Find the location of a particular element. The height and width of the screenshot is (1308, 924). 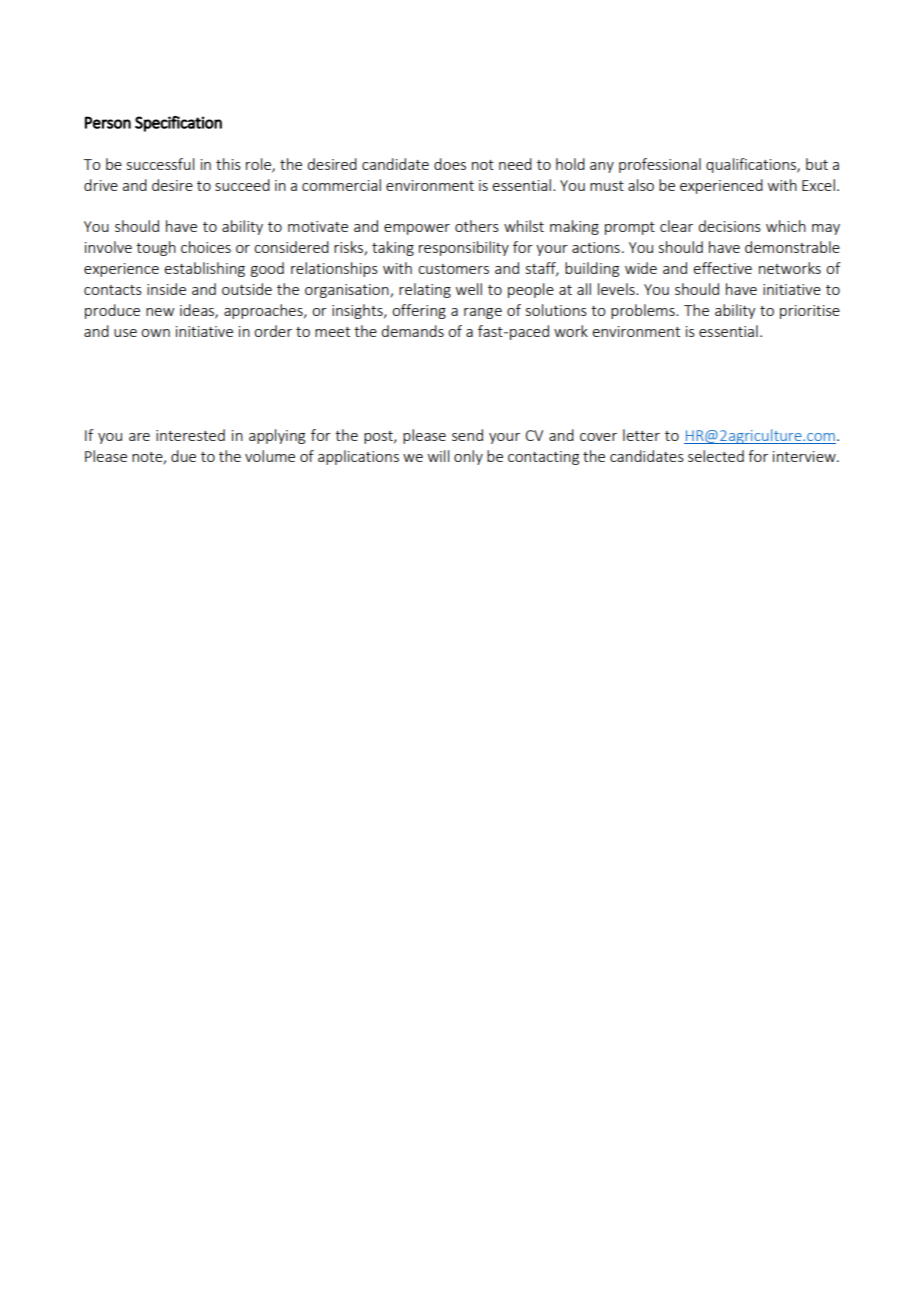

prioritise is located at coordinates (810, 312).
